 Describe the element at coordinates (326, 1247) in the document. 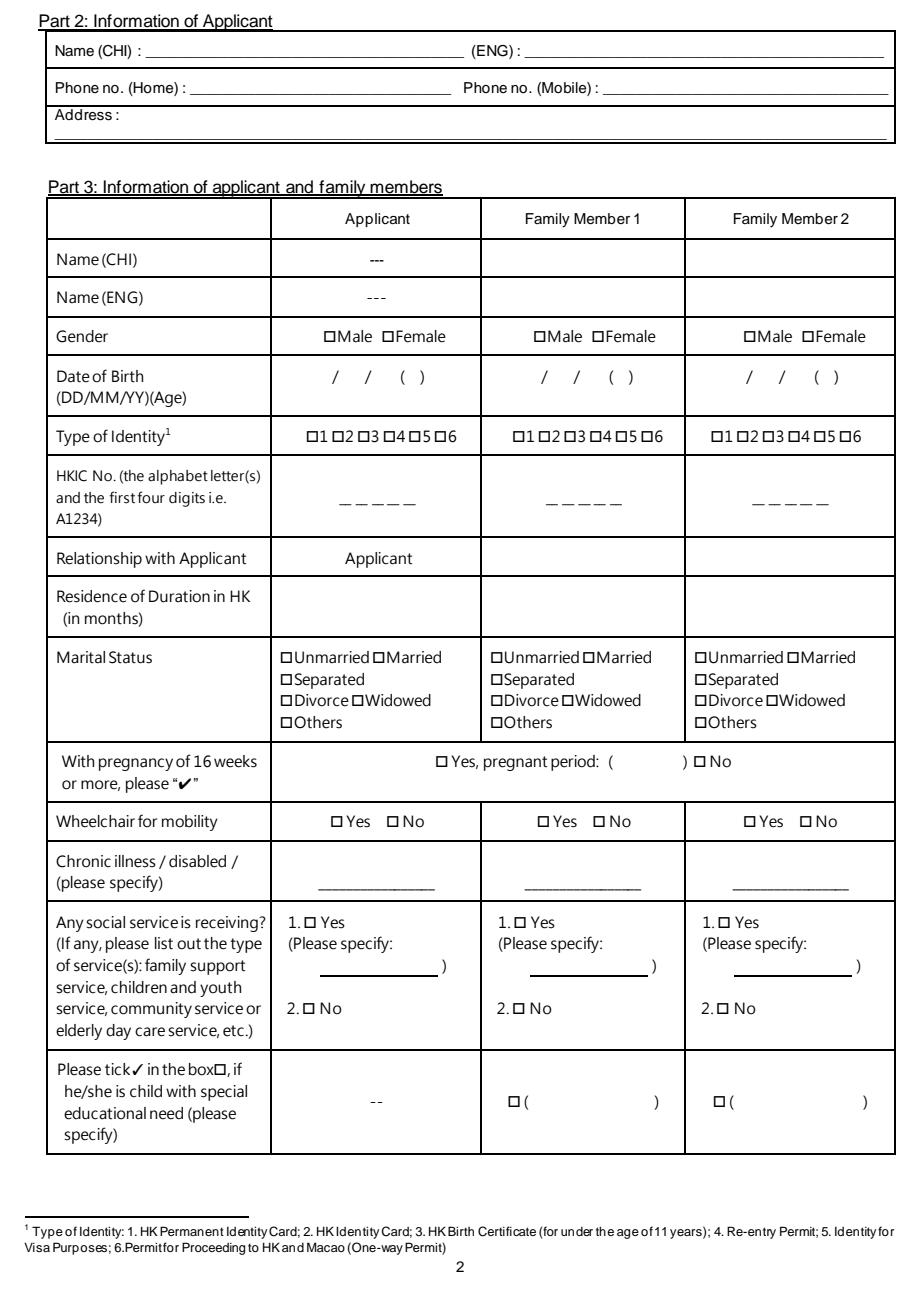

I see `Macao` at that location.
